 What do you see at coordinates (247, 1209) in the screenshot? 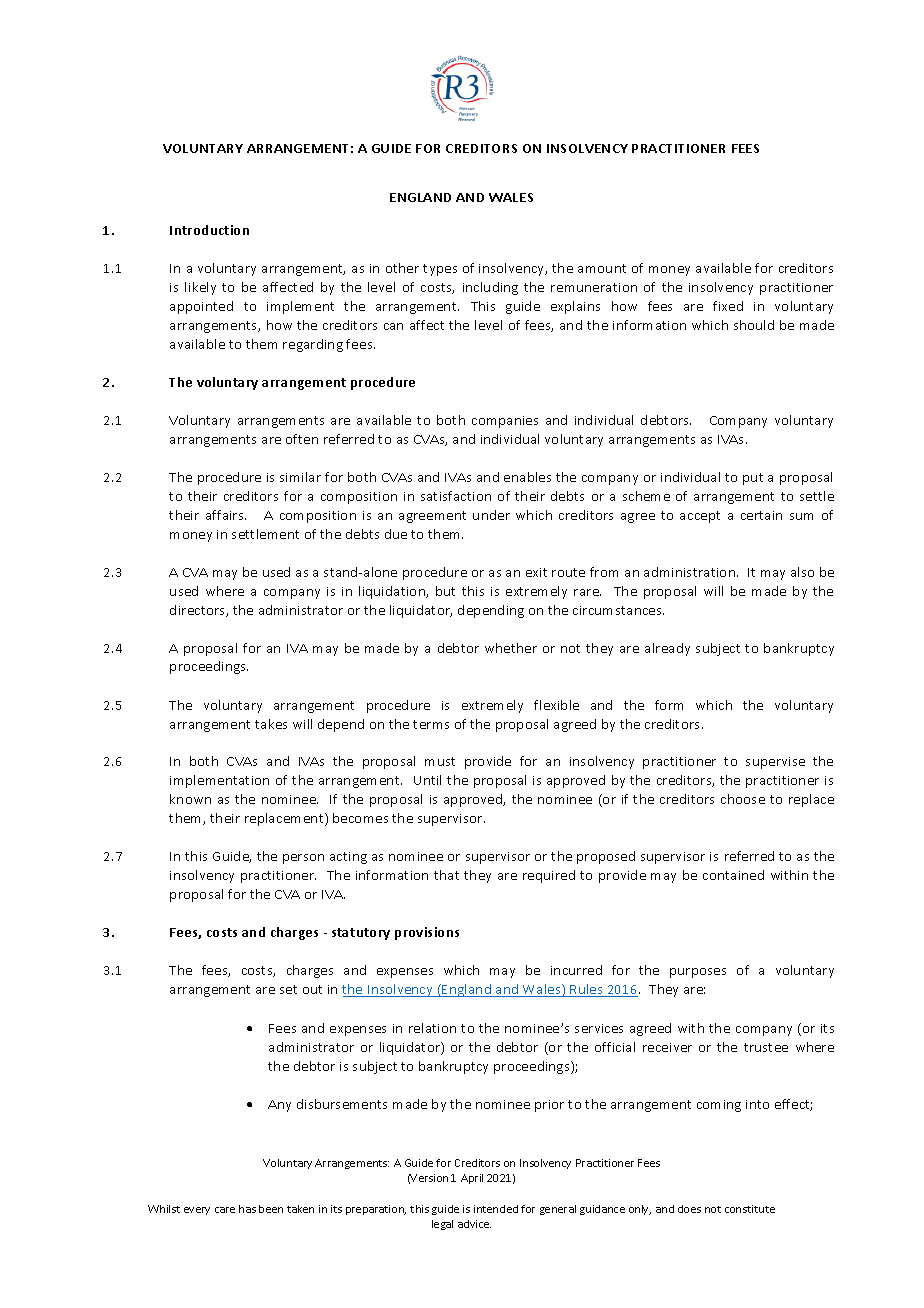
I see `has` at bounding box center [247, 1209].
